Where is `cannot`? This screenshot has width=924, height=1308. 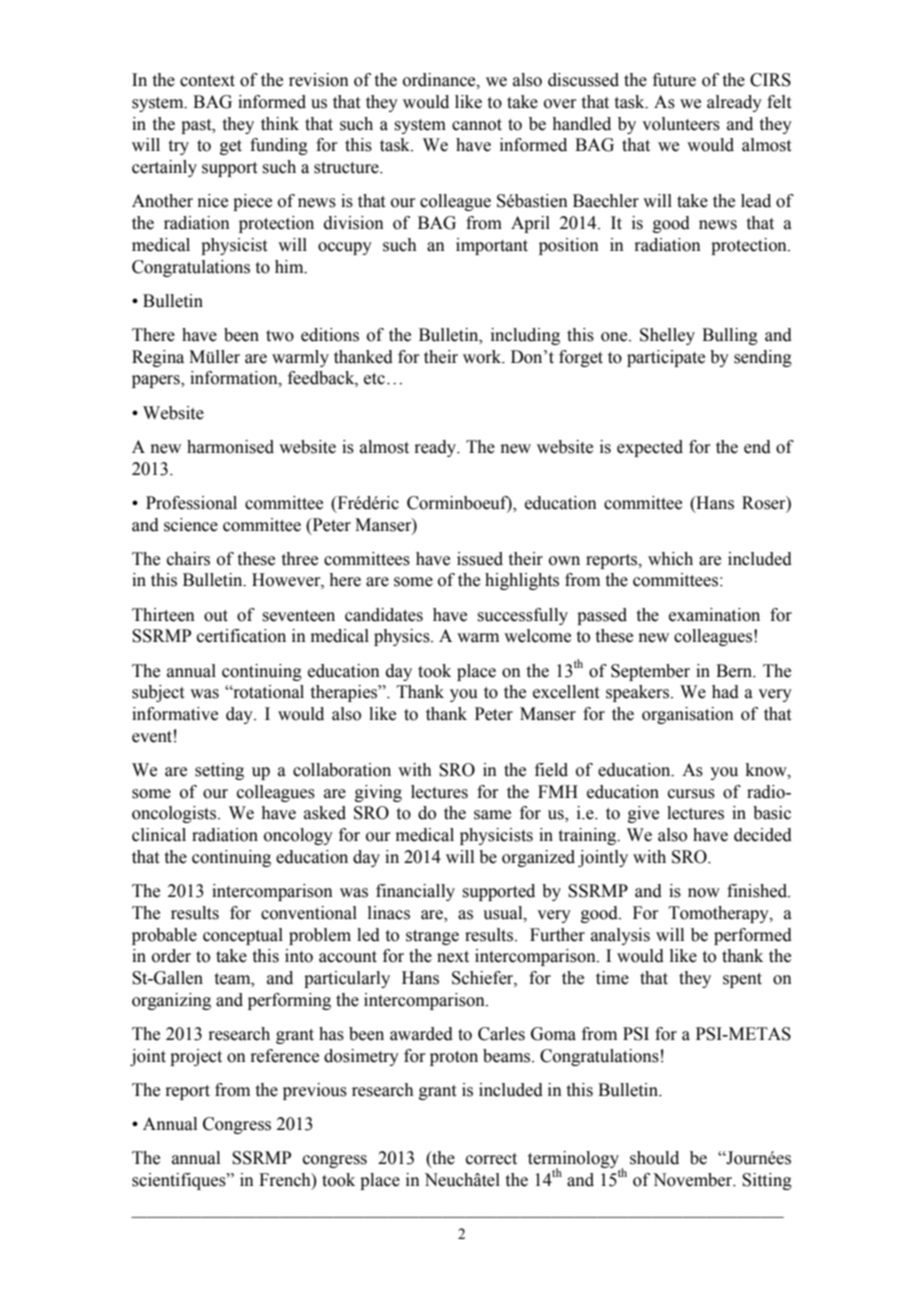
cannot is located at coordinates (477, 125).
